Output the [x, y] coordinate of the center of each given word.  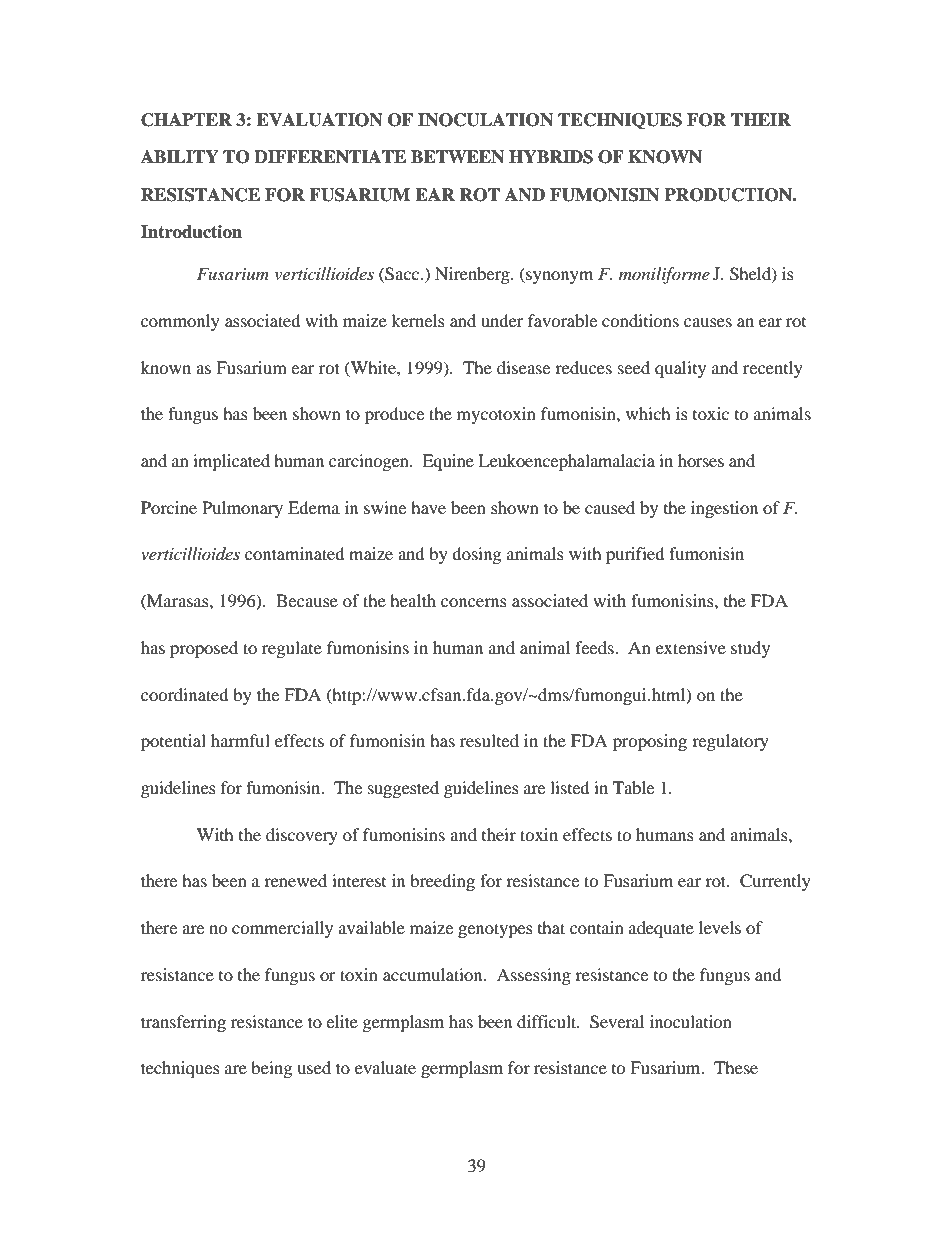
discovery [302, 836]
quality [680, 369]
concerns [474, 602]
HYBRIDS [551, 157]
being [271, 1069]
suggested [403, 789]
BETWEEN [457, 157]
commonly [180, 322]
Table [633, 787]
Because [307, 600]
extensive [691, 647]
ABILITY [180, 156]
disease [523, 367]
